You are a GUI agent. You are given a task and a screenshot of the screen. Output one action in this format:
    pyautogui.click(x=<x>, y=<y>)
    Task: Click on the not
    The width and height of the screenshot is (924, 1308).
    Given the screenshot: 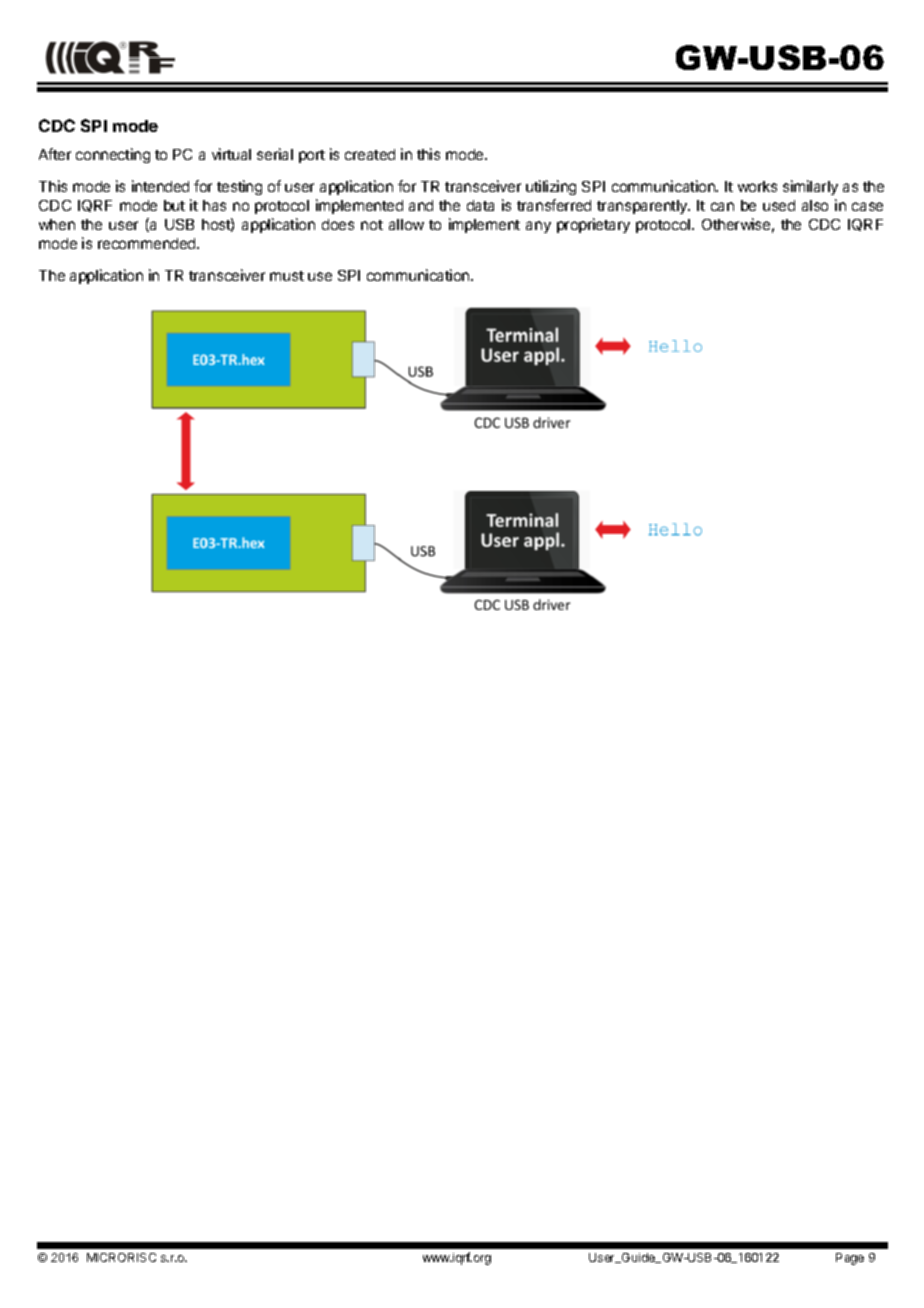 What is the action you would take?
    pyautogui.click(x=372, y=225)
